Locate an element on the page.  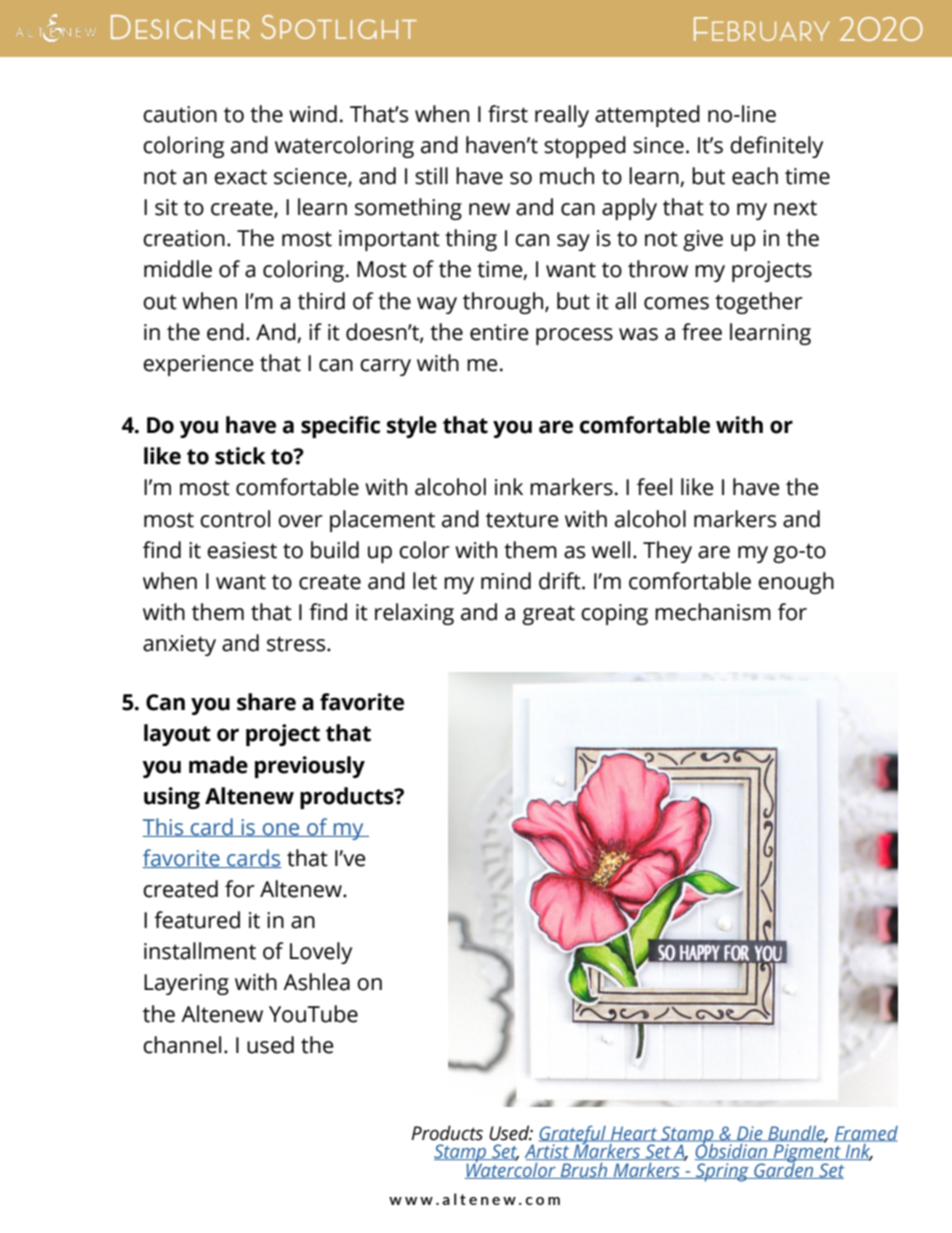
Pigment is located at coordinates (807, 1153).
